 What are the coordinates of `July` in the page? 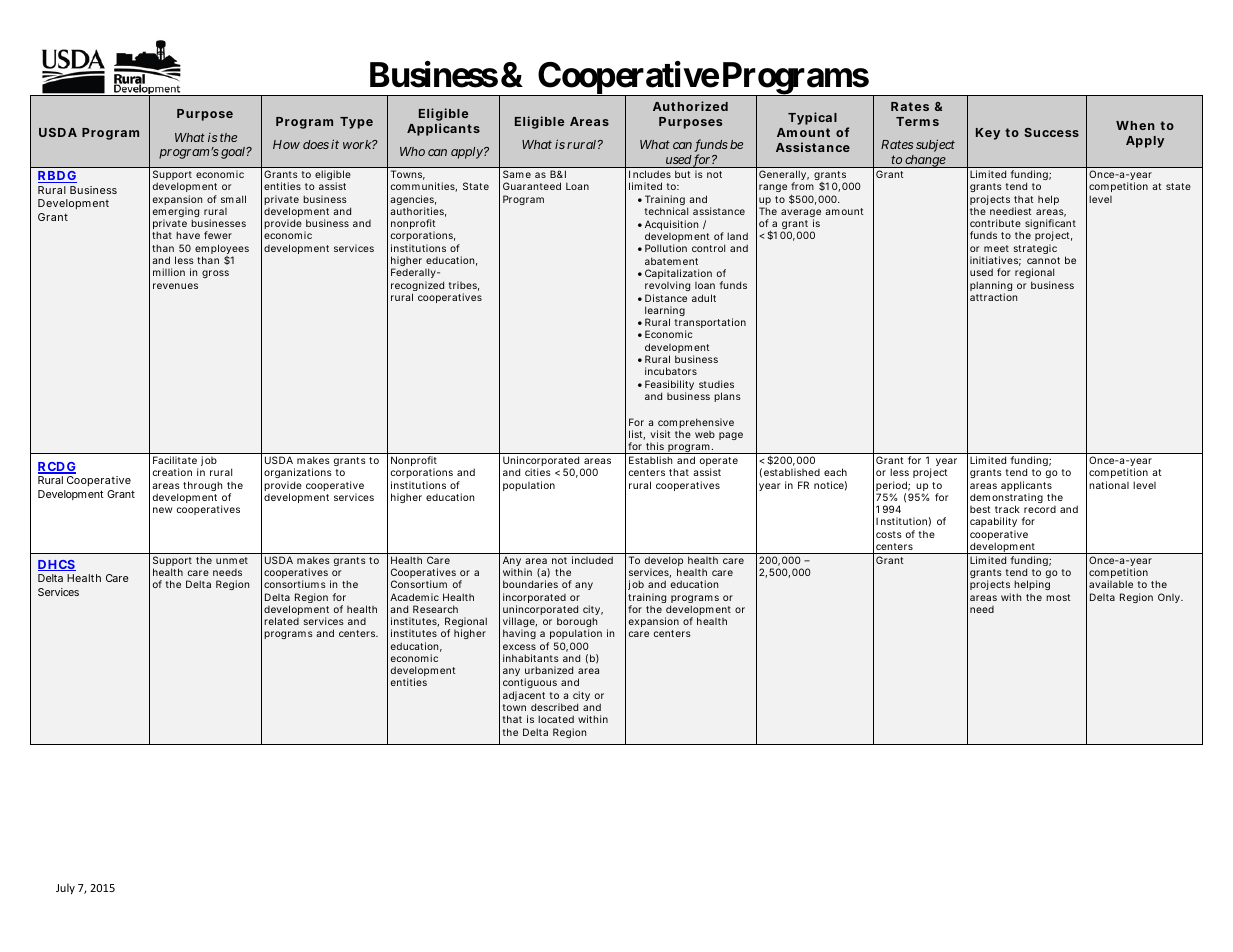 It's located at (65, 888).
